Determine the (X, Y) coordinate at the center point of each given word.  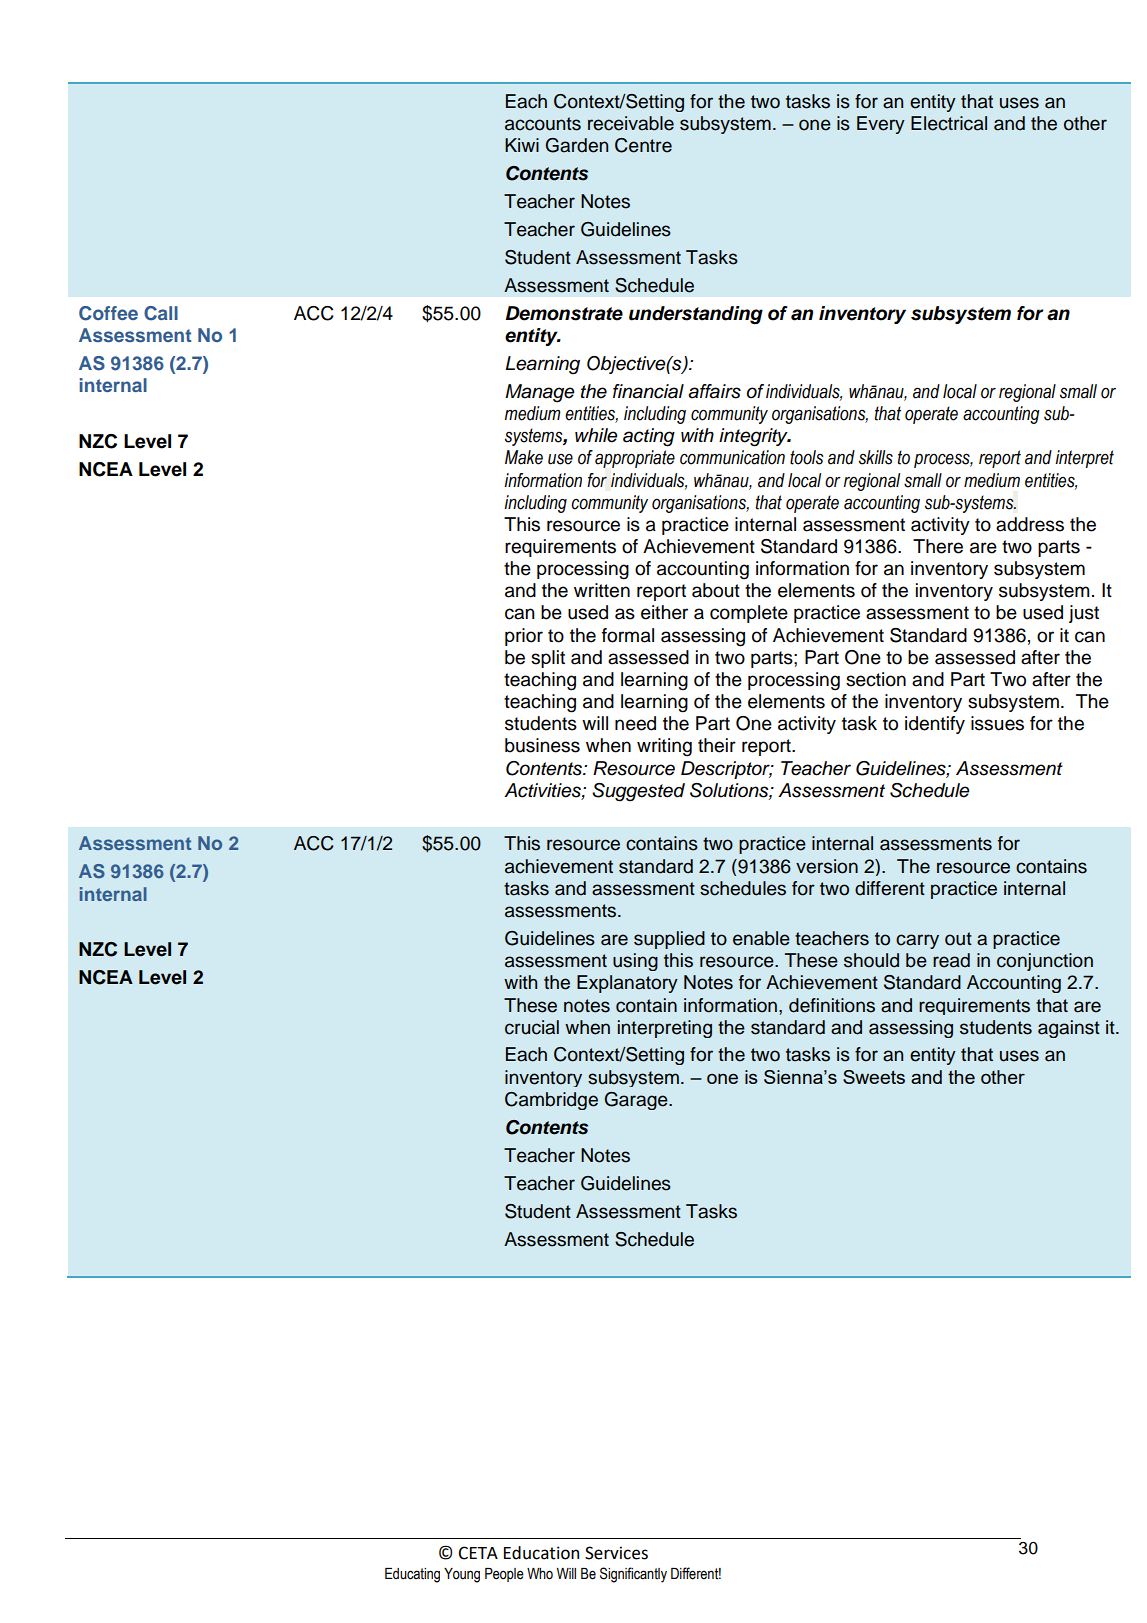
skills (876, 457)
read (951, 960)
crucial (532, 1027)
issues (997, 723)
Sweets (874, 1077)
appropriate (635, 459)
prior (524, 637)
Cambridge (551, 1101)
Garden (577, 145)
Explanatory (627, 984)
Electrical (949, 123)
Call (161, 313)
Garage (637, 1101)
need (635, 723)
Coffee (108, 313)
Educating (412, 1575)
